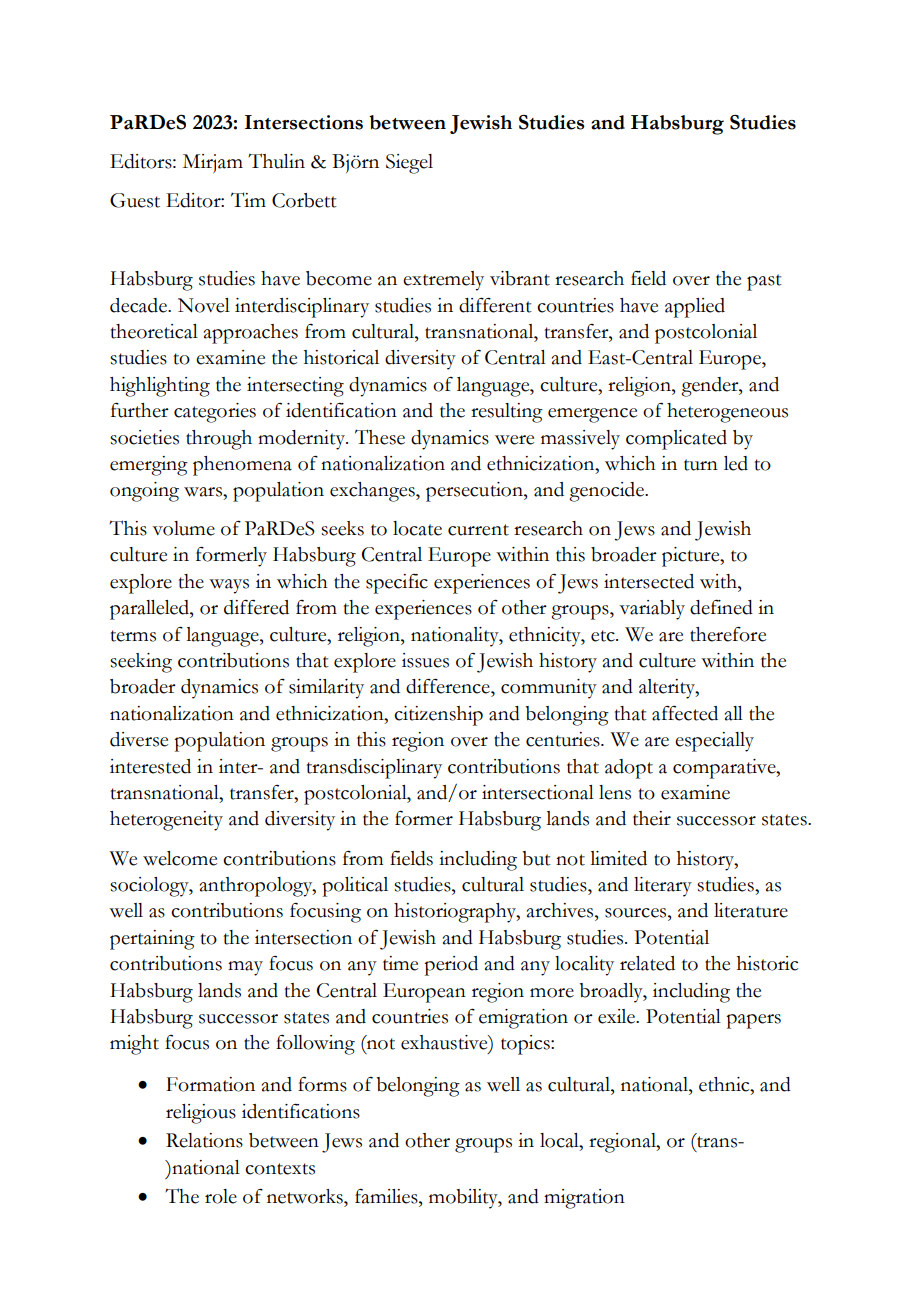 This document has height=1308, width=924. Describe the element at coordinates (478, 530) in the document. I see `current` at that location.
